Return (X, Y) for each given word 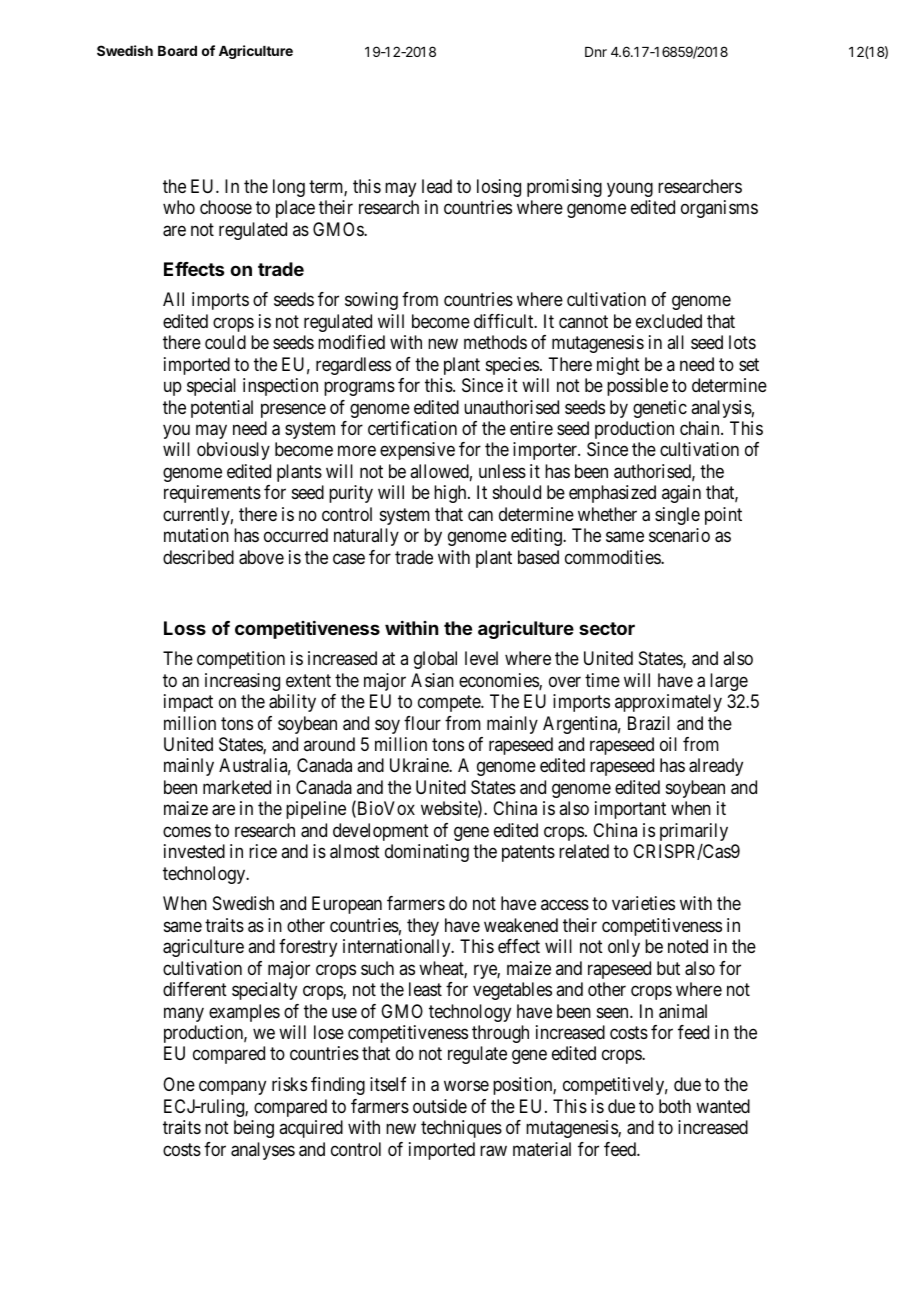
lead (437, 186)
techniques (461, 1129)
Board (177, 51)
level (481, 658)
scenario (679, 535)
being (254, 1129)
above (261, 557)
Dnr (596, 52)
